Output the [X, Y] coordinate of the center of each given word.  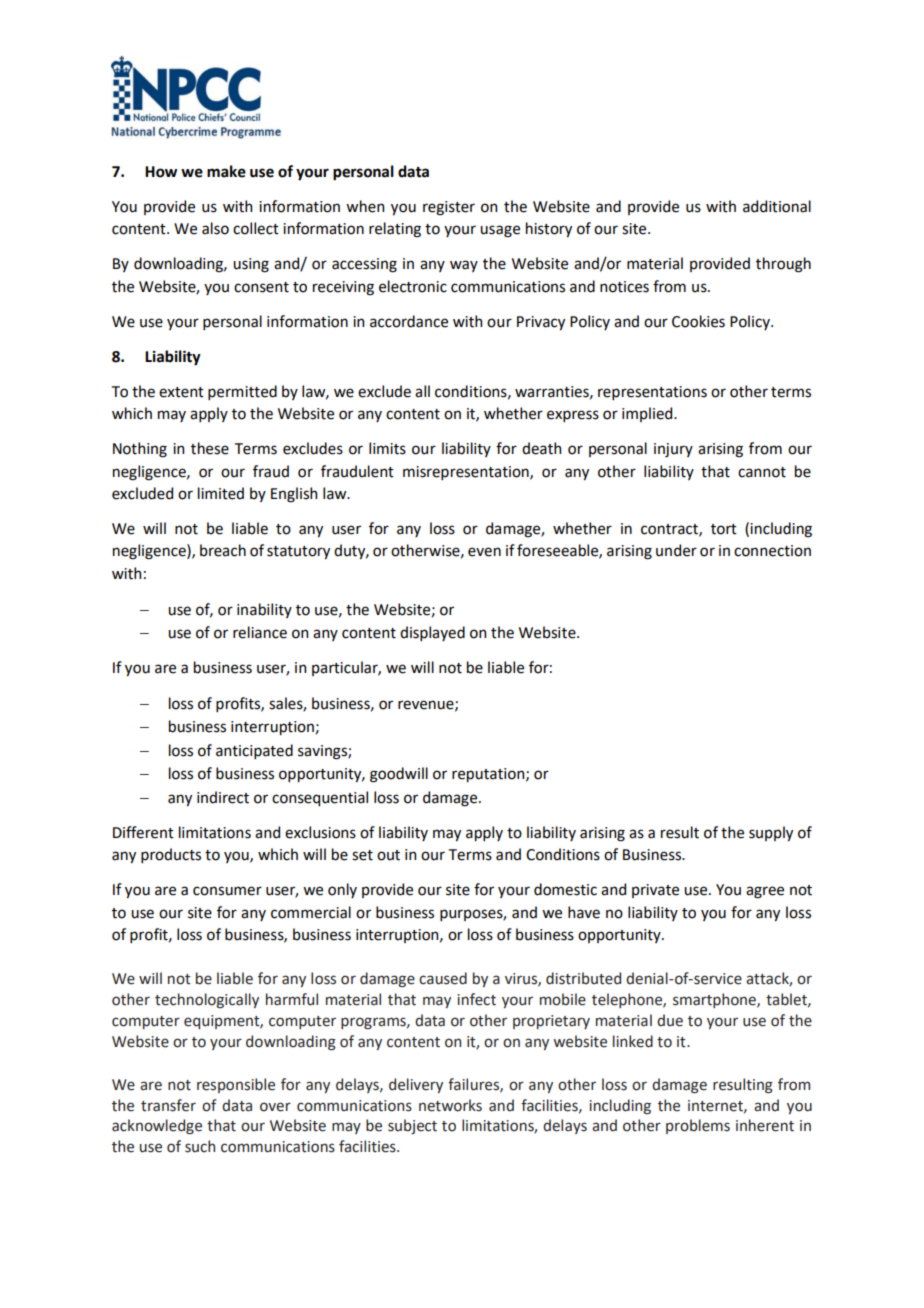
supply [771, 833]
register [449, 208]
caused [443, 978]
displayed [432, 633]
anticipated [254, 751]
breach [223, 550]
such [200, 1146]
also [215, 228]
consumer [227, 891]
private [655, 891]
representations [652, 393]
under [676, 550]
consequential [320, 798]
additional [777, 206]
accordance [409, 321]
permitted [242, 392]
